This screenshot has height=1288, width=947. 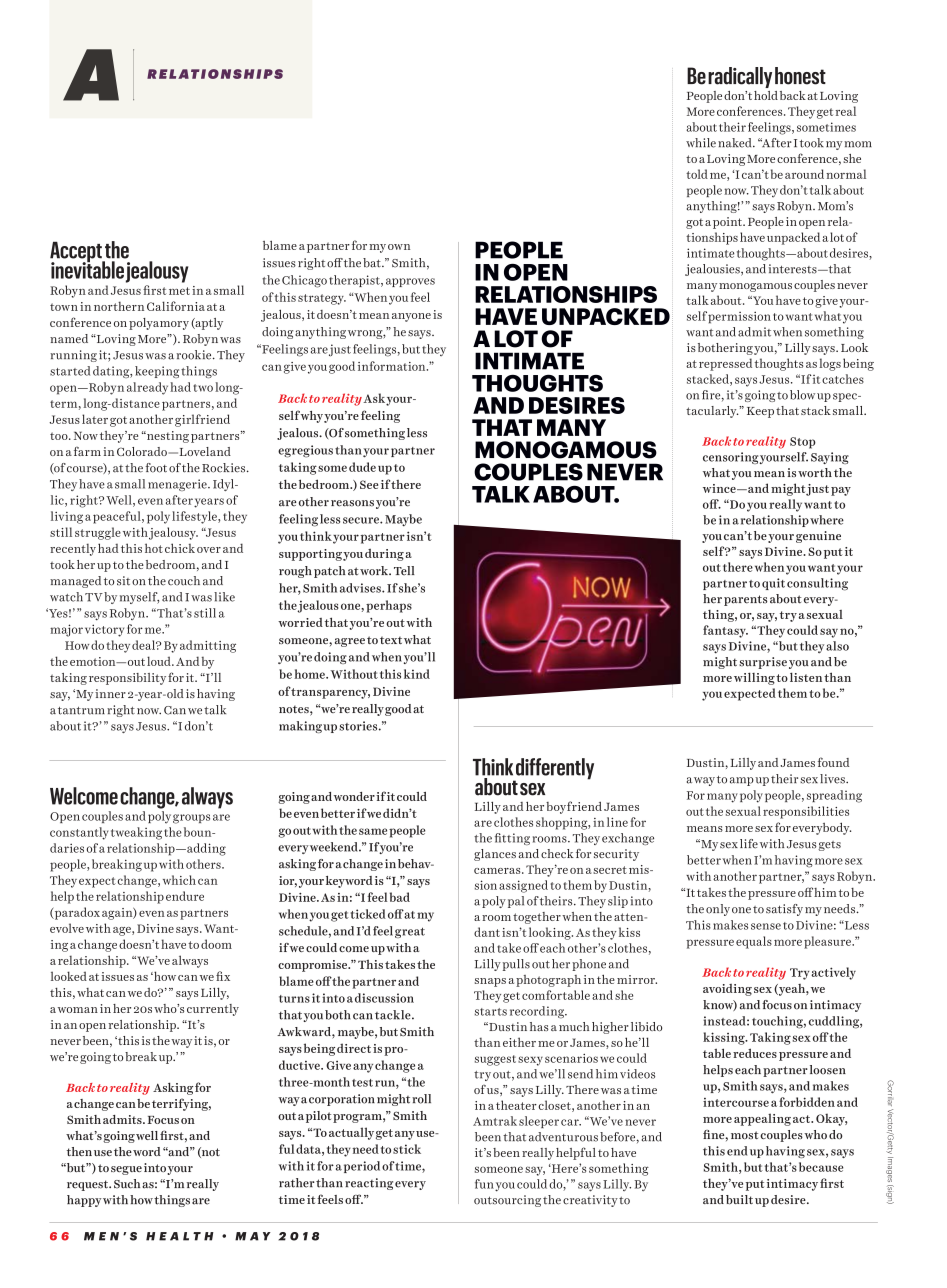 What do you see at coordinates (126, 1170) in the screenshot?
I see `segue` at bounding box center [126, 1170].
